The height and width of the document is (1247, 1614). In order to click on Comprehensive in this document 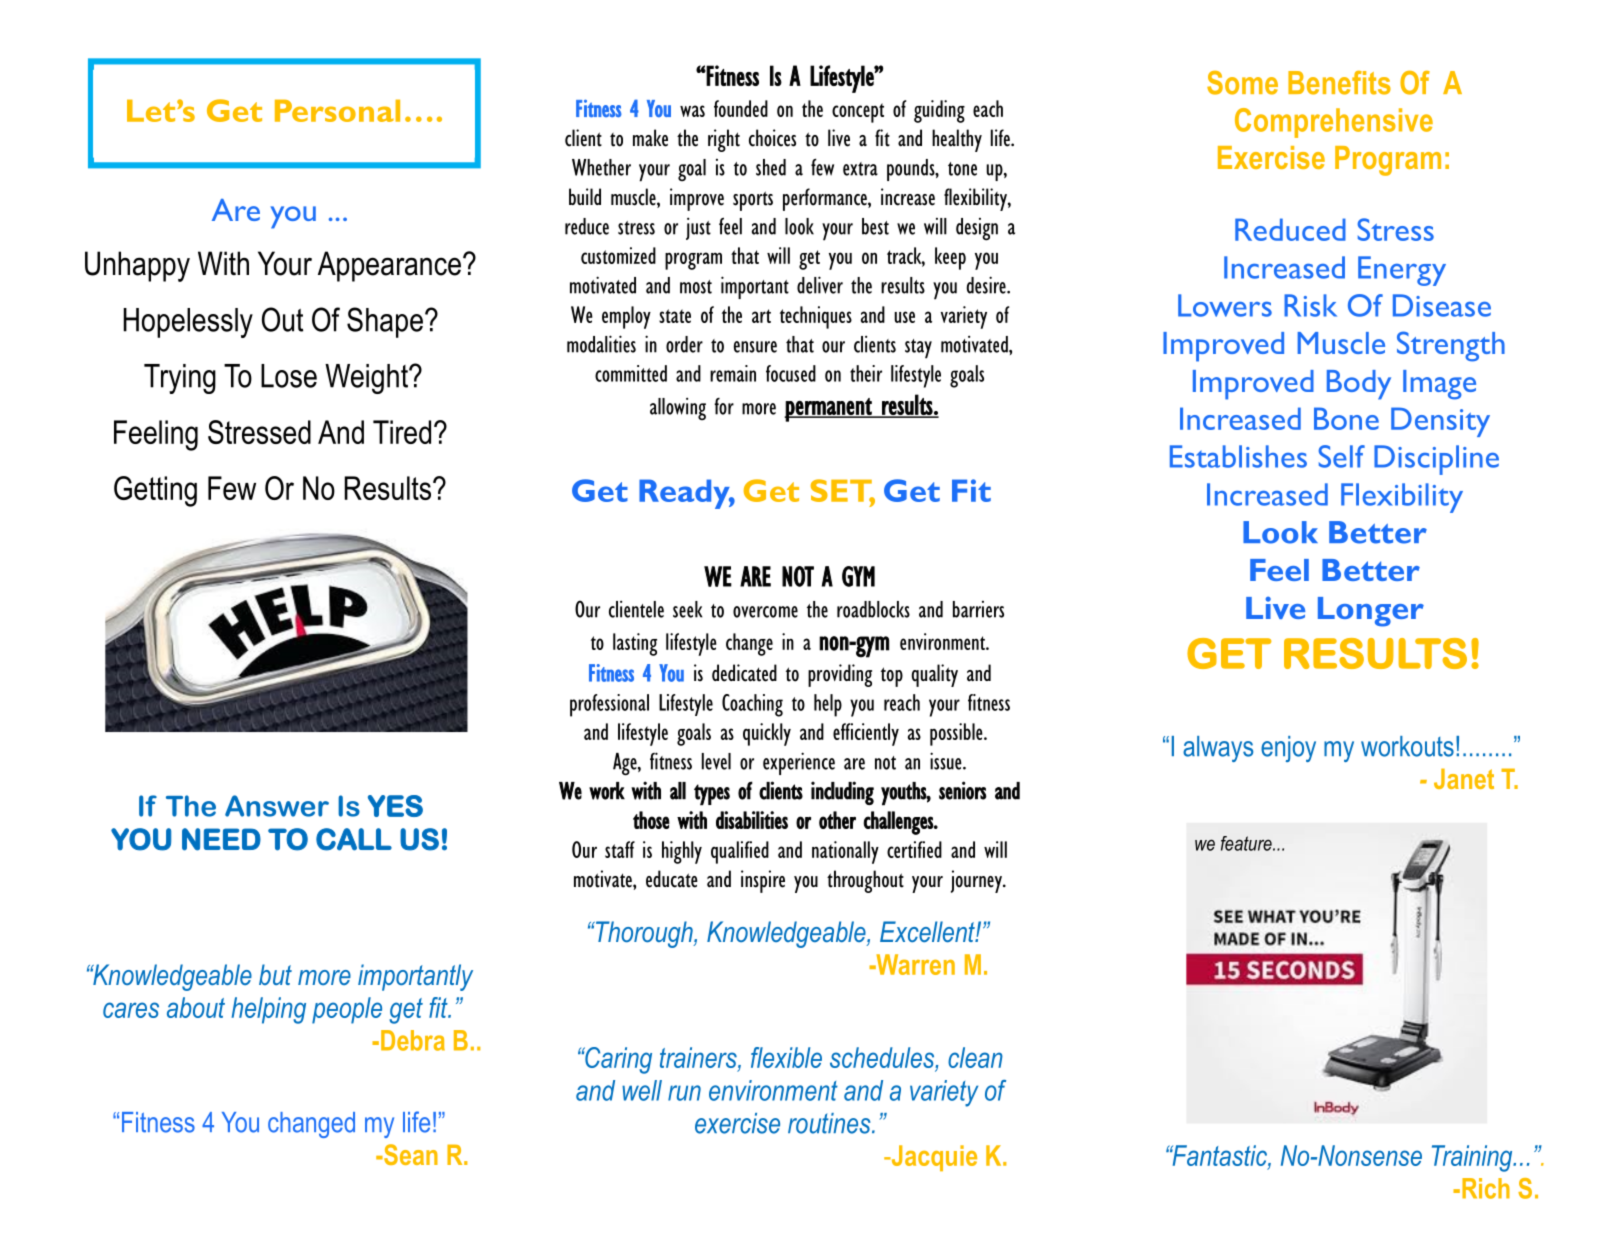, I will do `click(1334, 123)`.
